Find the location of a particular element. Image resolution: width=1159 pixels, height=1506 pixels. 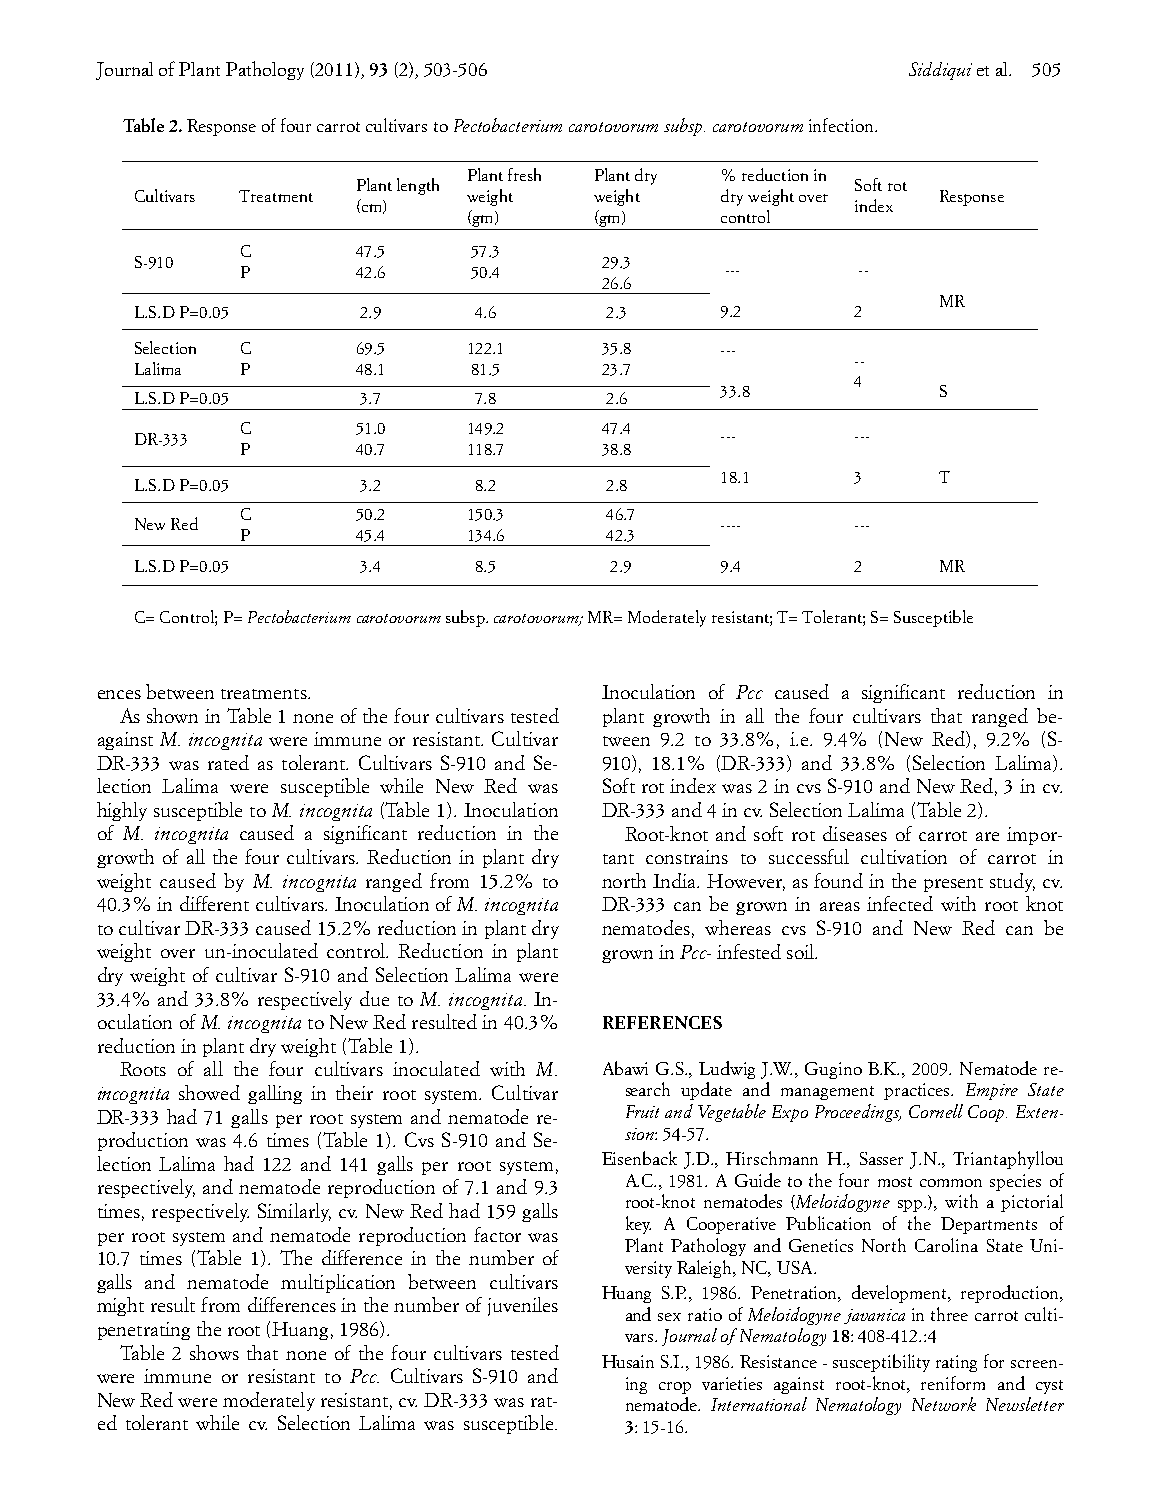

fresh is located at coordinates (524, 174).
